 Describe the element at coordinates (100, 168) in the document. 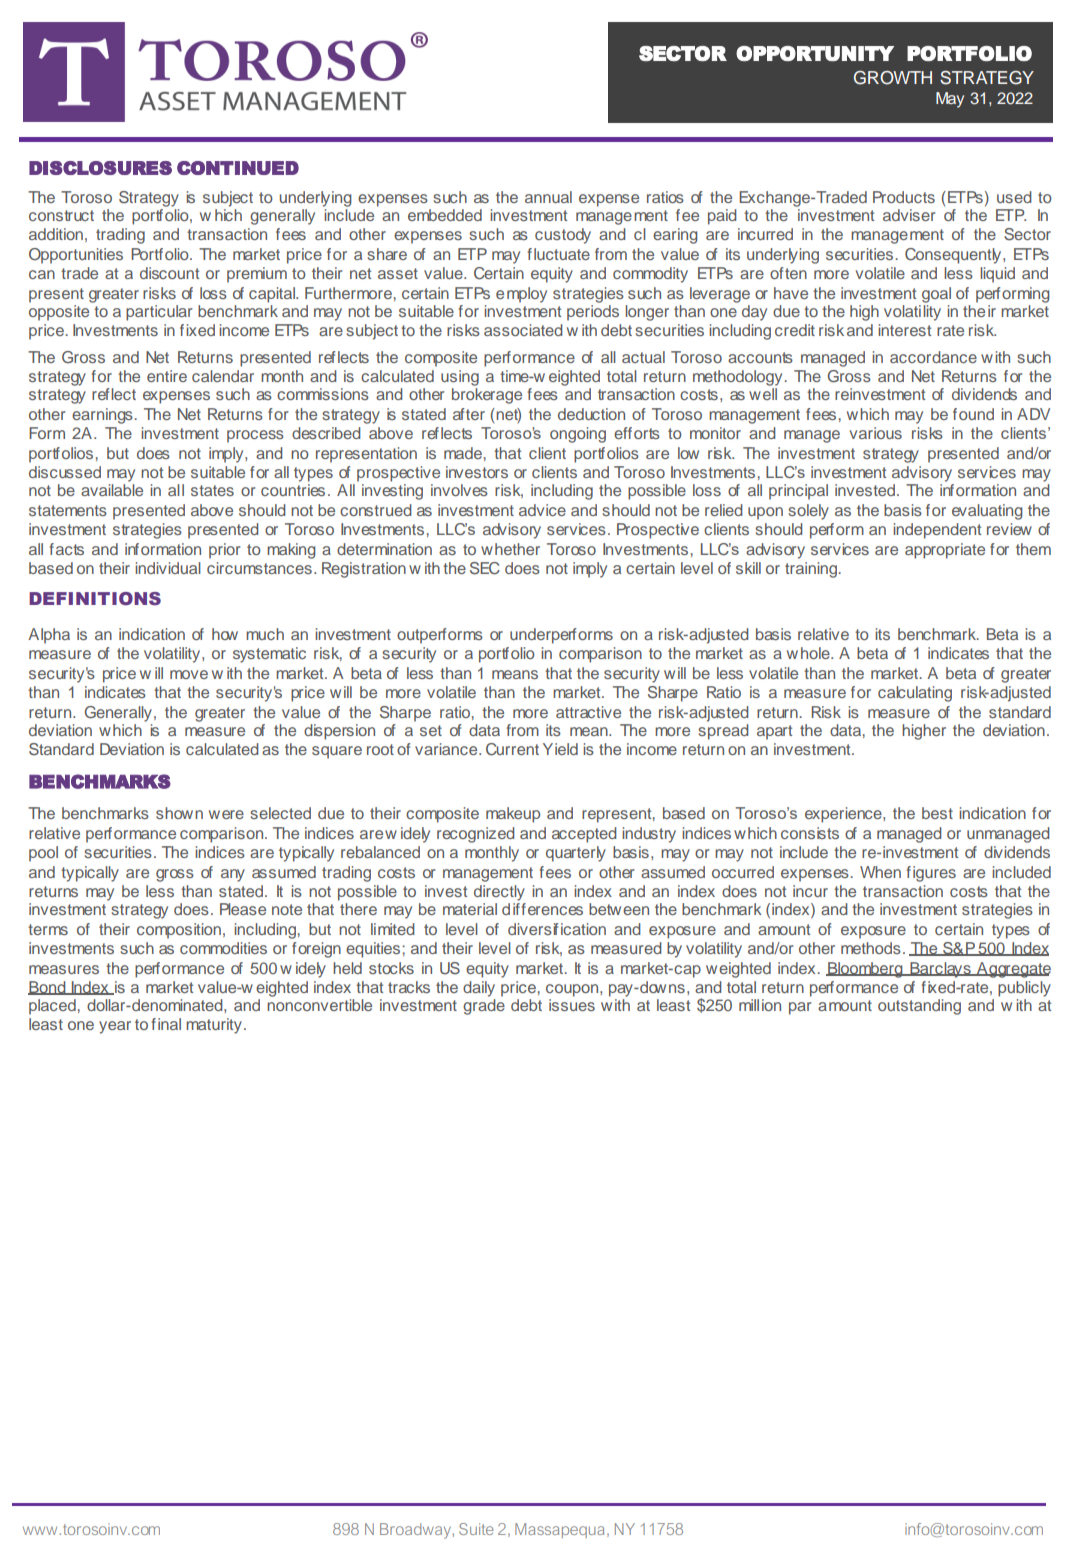

I see `DISCLOSURES` at that location.
